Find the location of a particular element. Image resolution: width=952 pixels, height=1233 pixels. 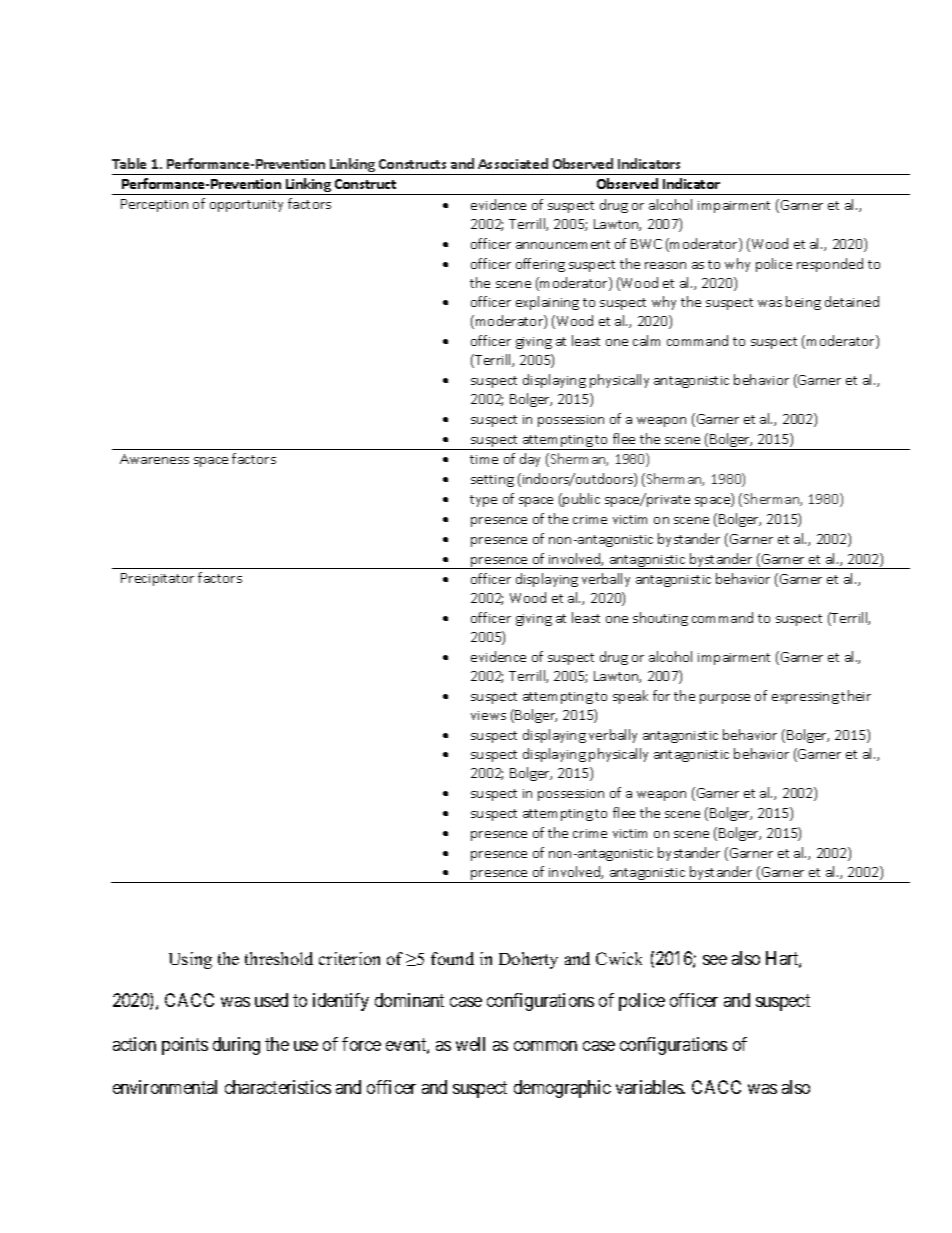

opportunity is located at coordinates (246, 206).
